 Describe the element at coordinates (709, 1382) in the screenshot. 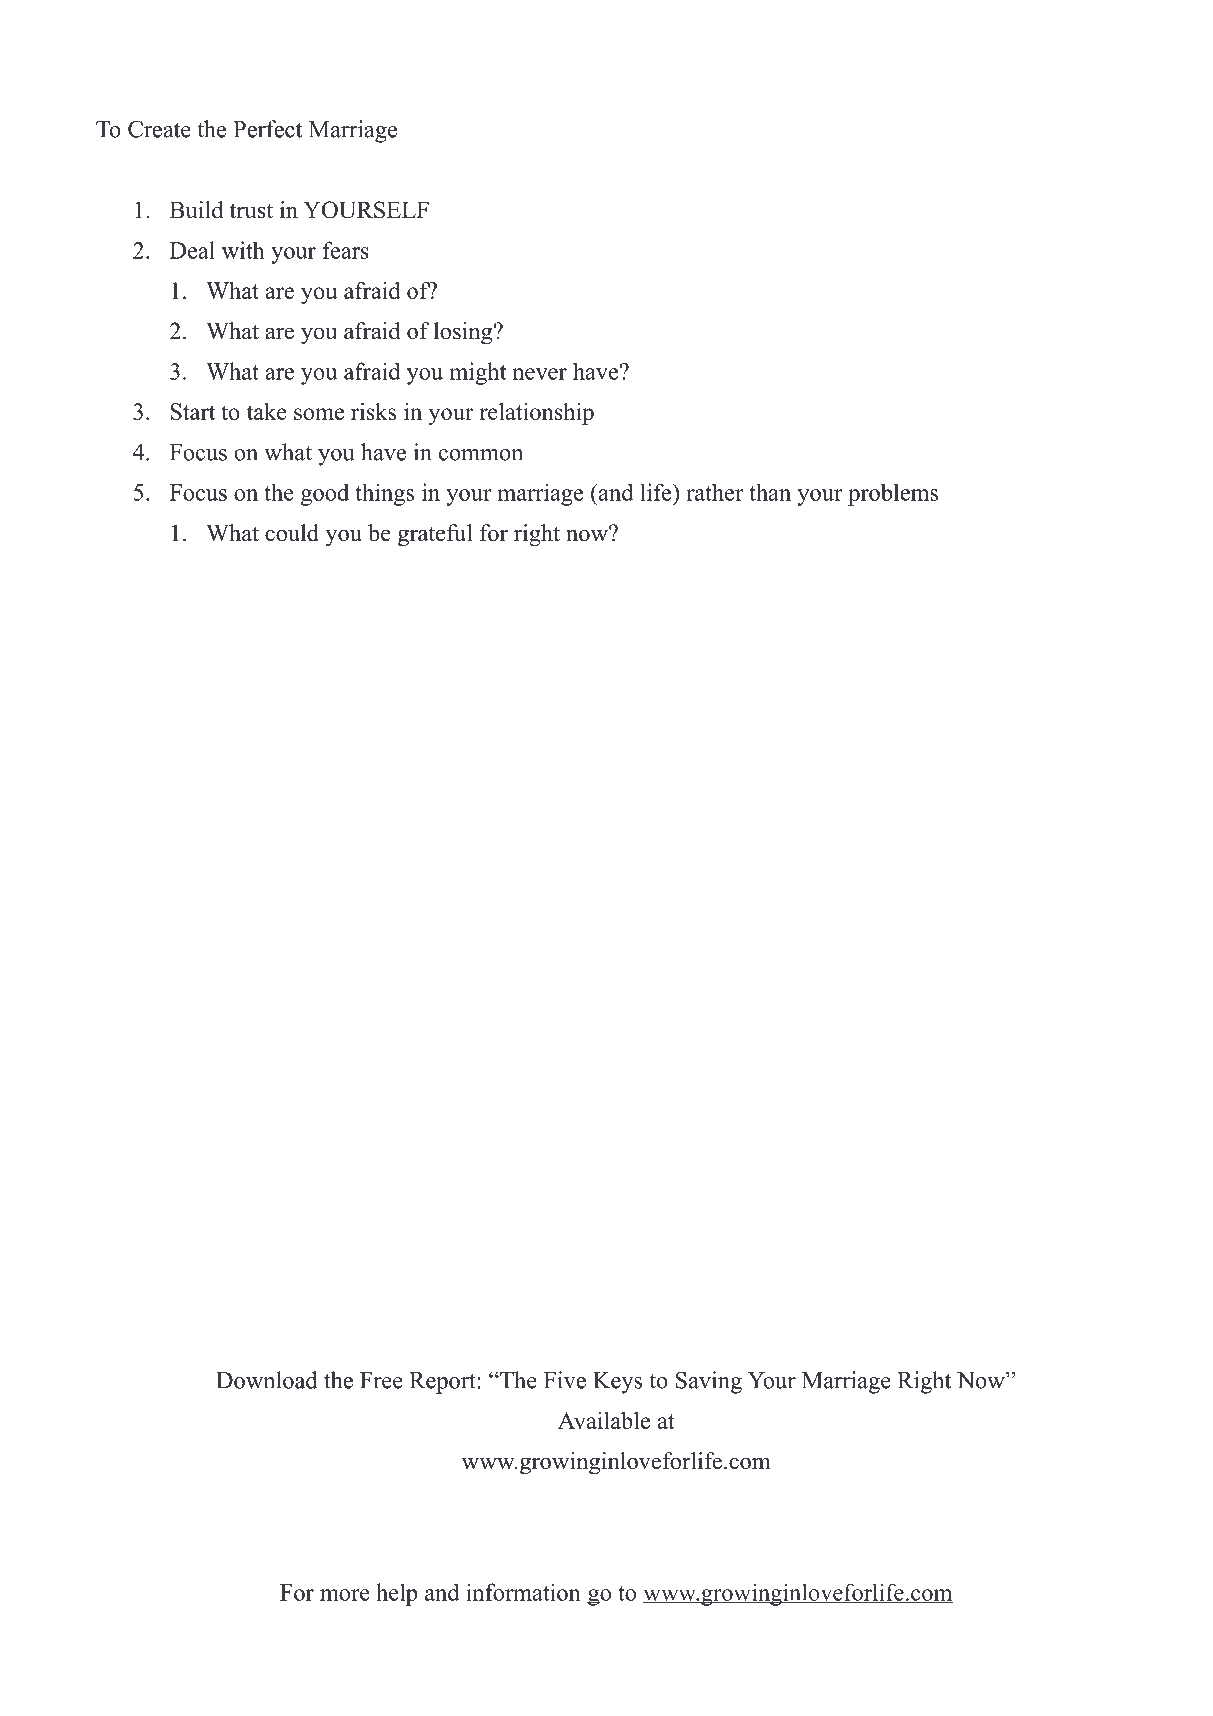

I see `Saving` at that location.
